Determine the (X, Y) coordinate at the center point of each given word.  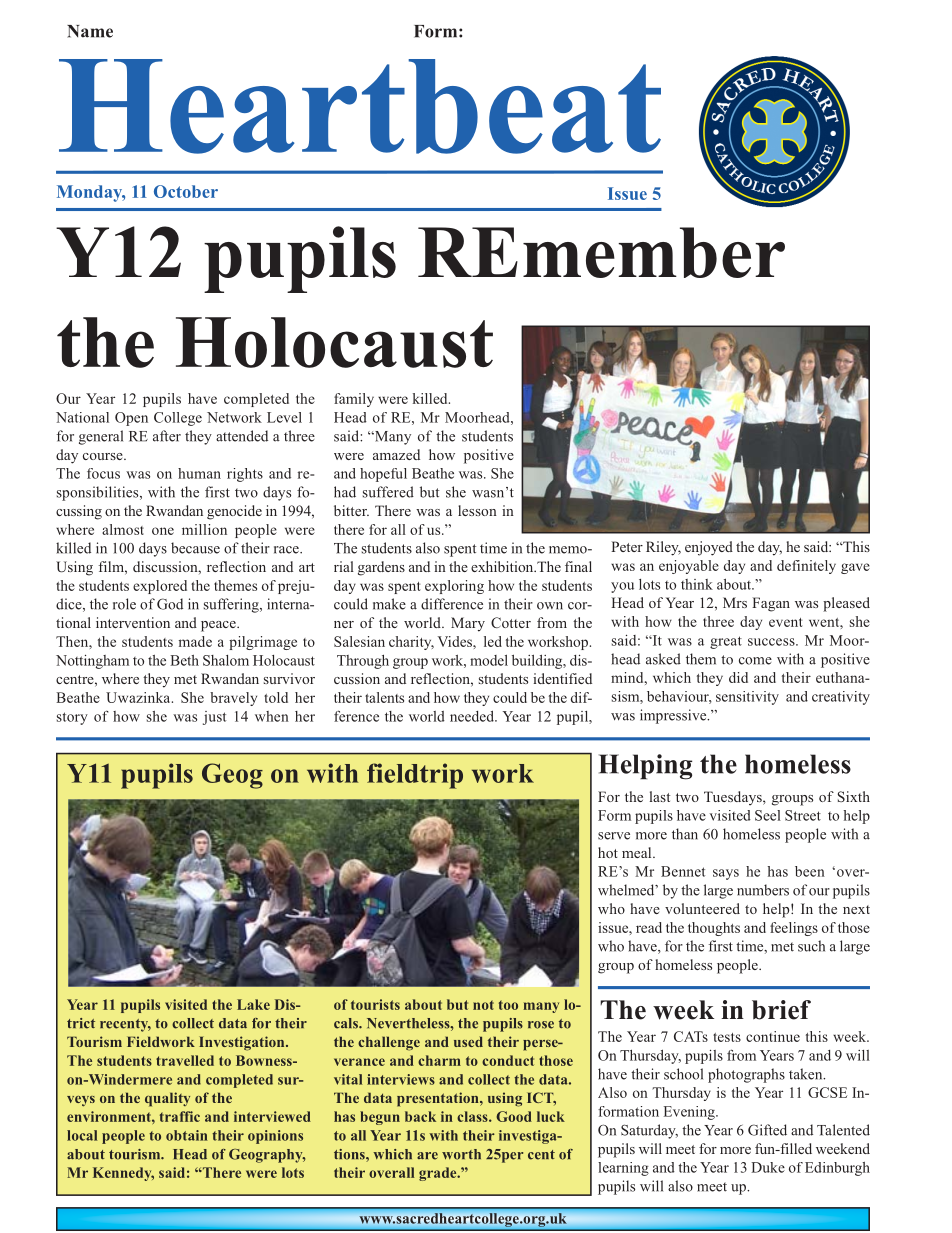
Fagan (771, 604)
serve (614, 836)
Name (90, 31)
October (186, 191)
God (170, 604)
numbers (763, 890)
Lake (253, 1004)
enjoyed (709, 548)
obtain (187, 1135)
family (354, 400)
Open (131, 419)
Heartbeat (360, 106)
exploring (454, 587)
